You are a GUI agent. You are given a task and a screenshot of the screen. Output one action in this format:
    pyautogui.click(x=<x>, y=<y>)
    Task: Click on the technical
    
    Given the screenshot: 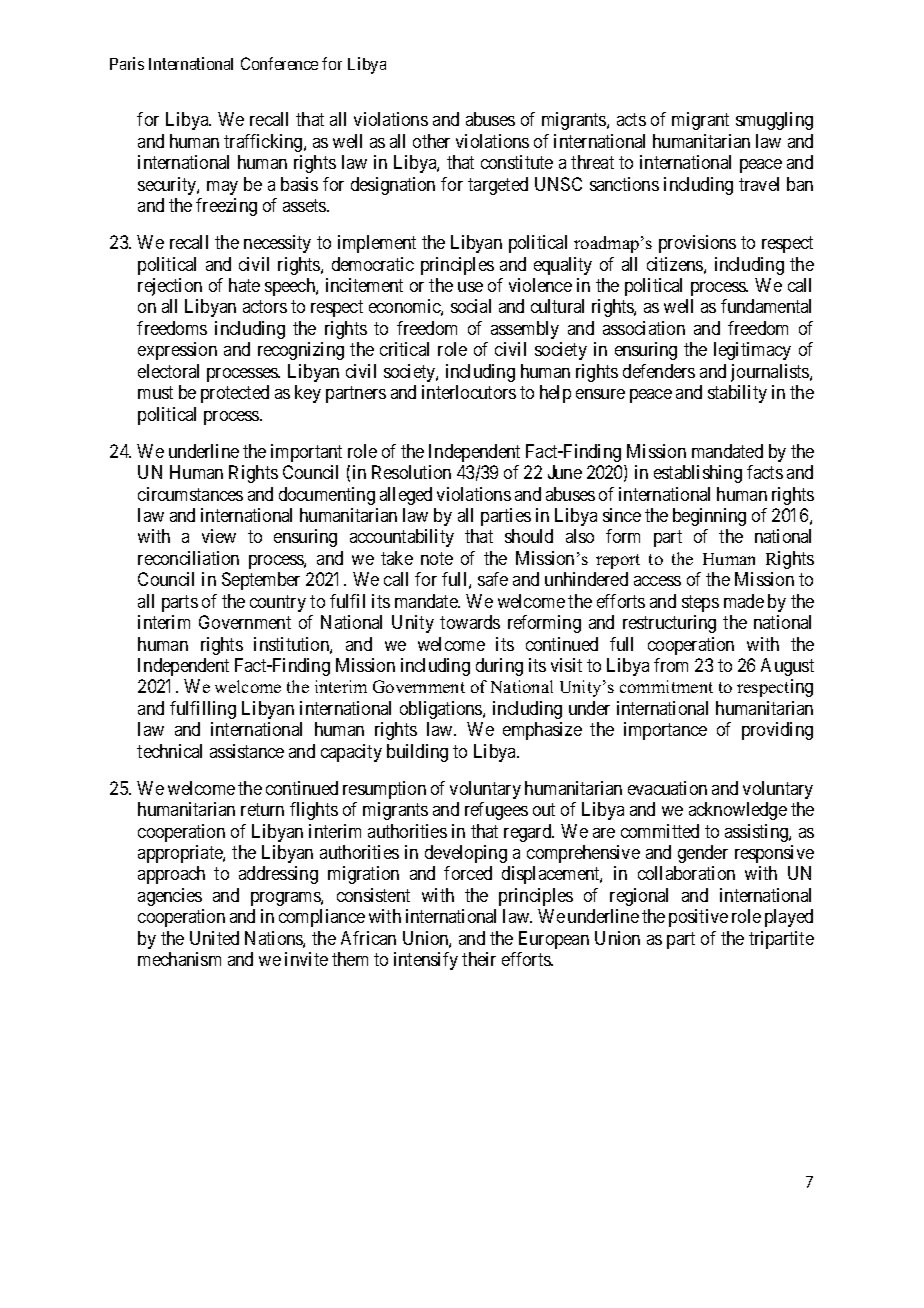 What is the action you would take?
    pyautogui.click(x=169, y=751)
